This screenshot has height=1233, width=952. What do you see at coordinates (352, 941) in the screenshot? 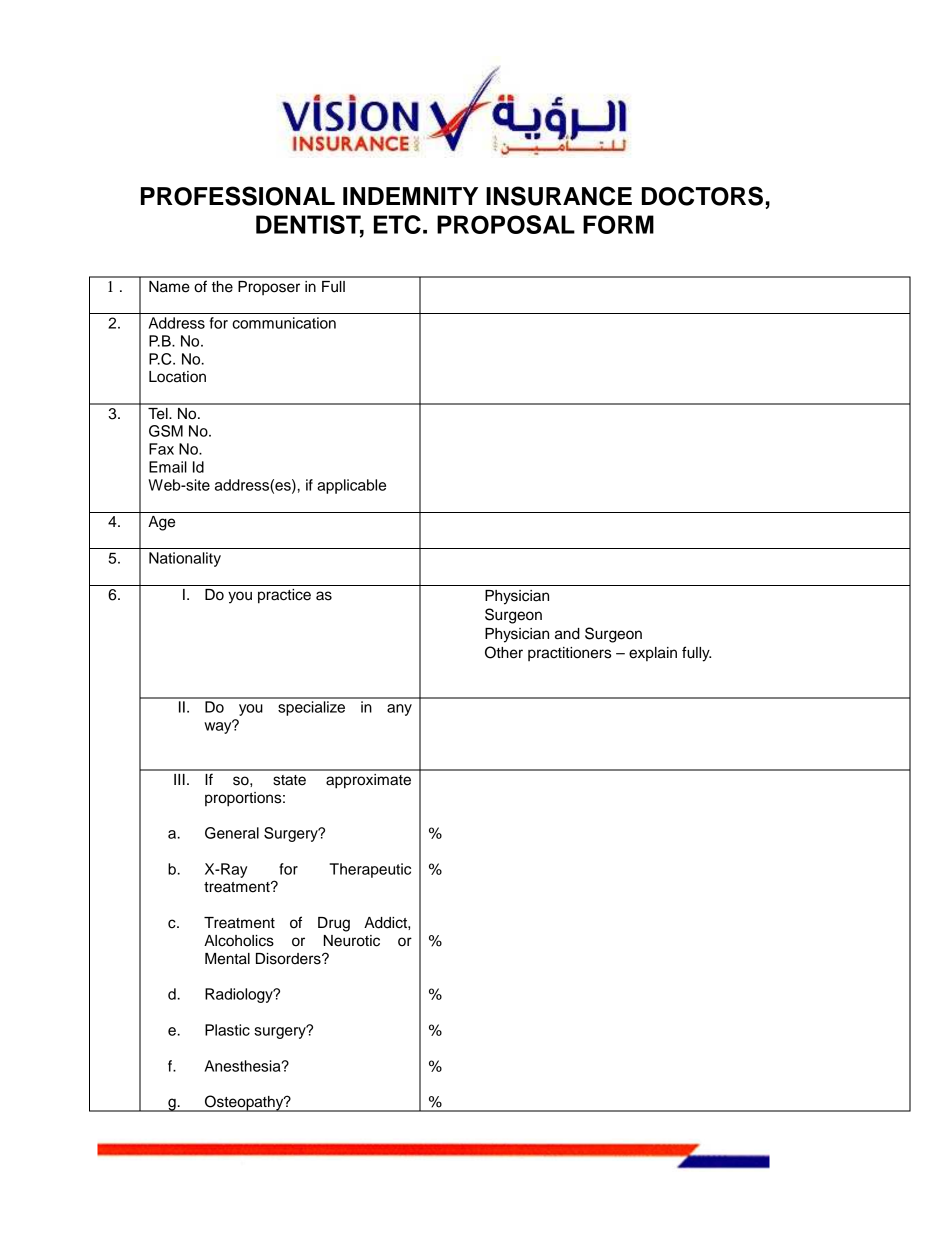
I see `Neurotic` at bounding box center [352, 941].
